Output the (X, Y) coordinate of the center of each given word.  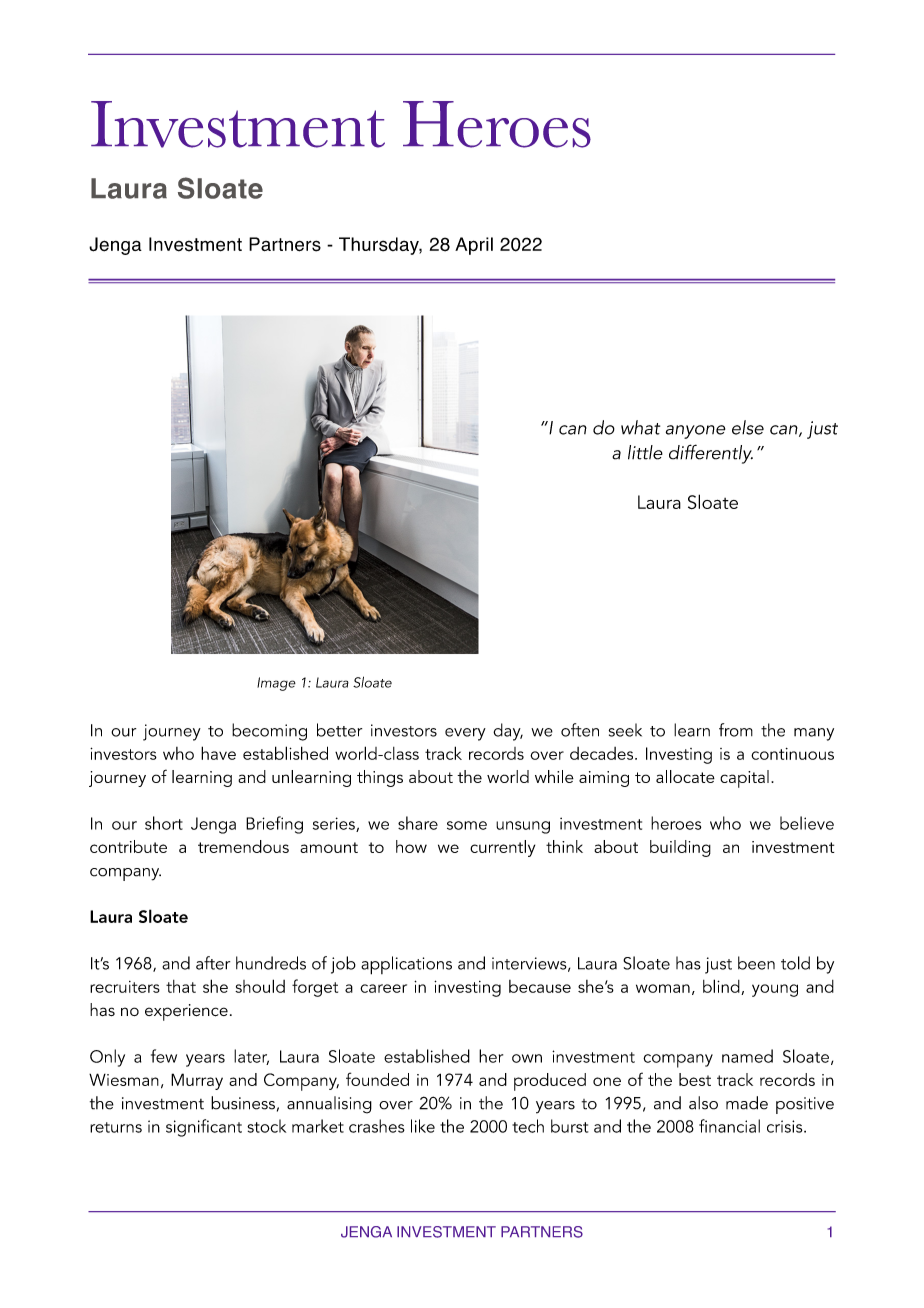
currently (502, 848)
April (474, 246)
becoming (269, 732)
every (465, 734)
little (645, 452)
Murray (197, 1081)
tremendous (243, 846)
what (640, 427)
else (748, 427)
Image (276, 684)
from (736, 730)
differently (711, 454)
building (680, 848)
